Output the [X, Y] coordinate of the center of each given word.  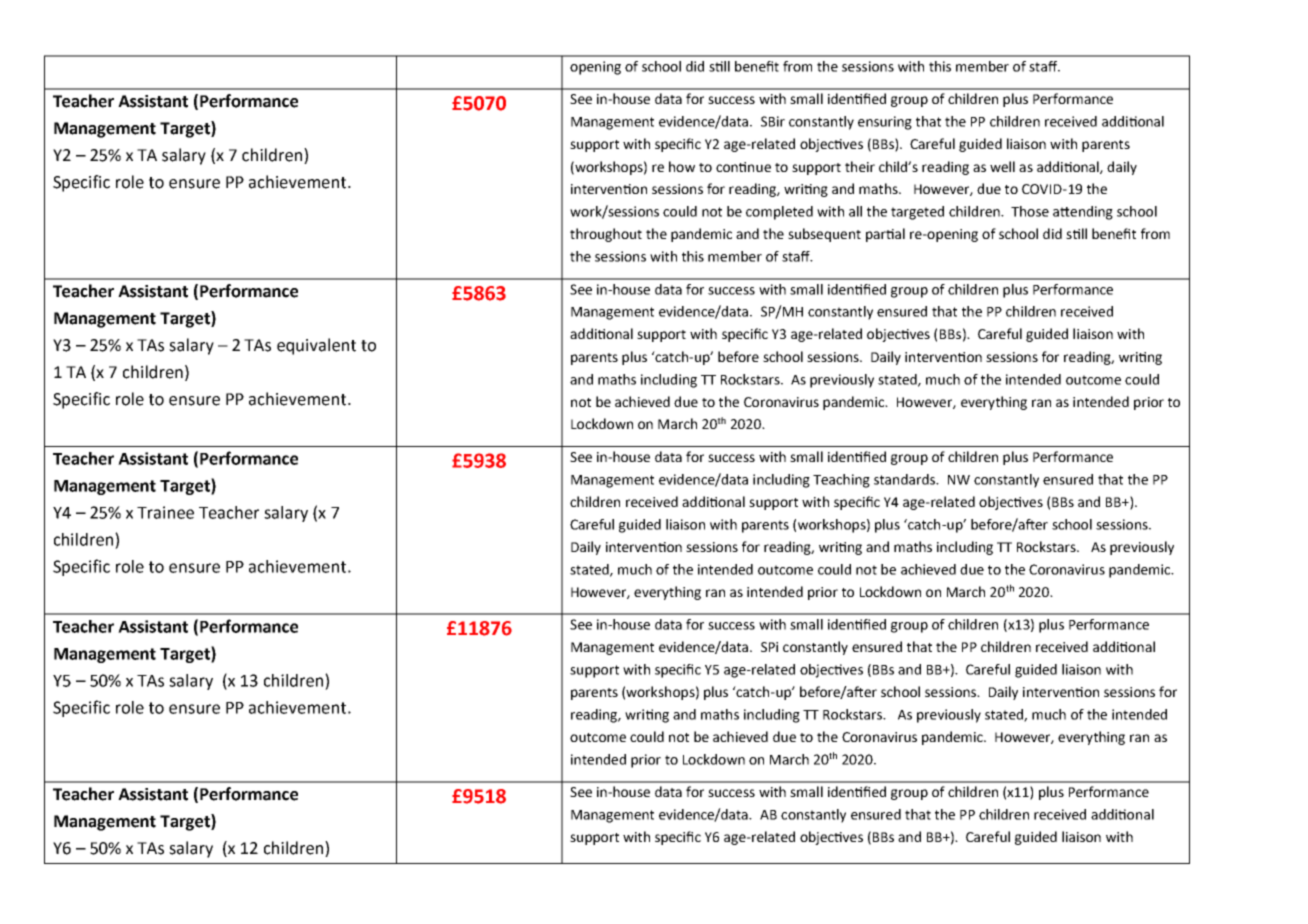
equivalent [316, 346]
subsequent [824, 235]
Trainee [165, 512]
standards [905, 479]
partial [885, 235]
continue [743, 167]
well [1002, 166]
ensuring [885, 123]
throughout [606, 235]
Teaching [841, 481]
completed [779, 213]
